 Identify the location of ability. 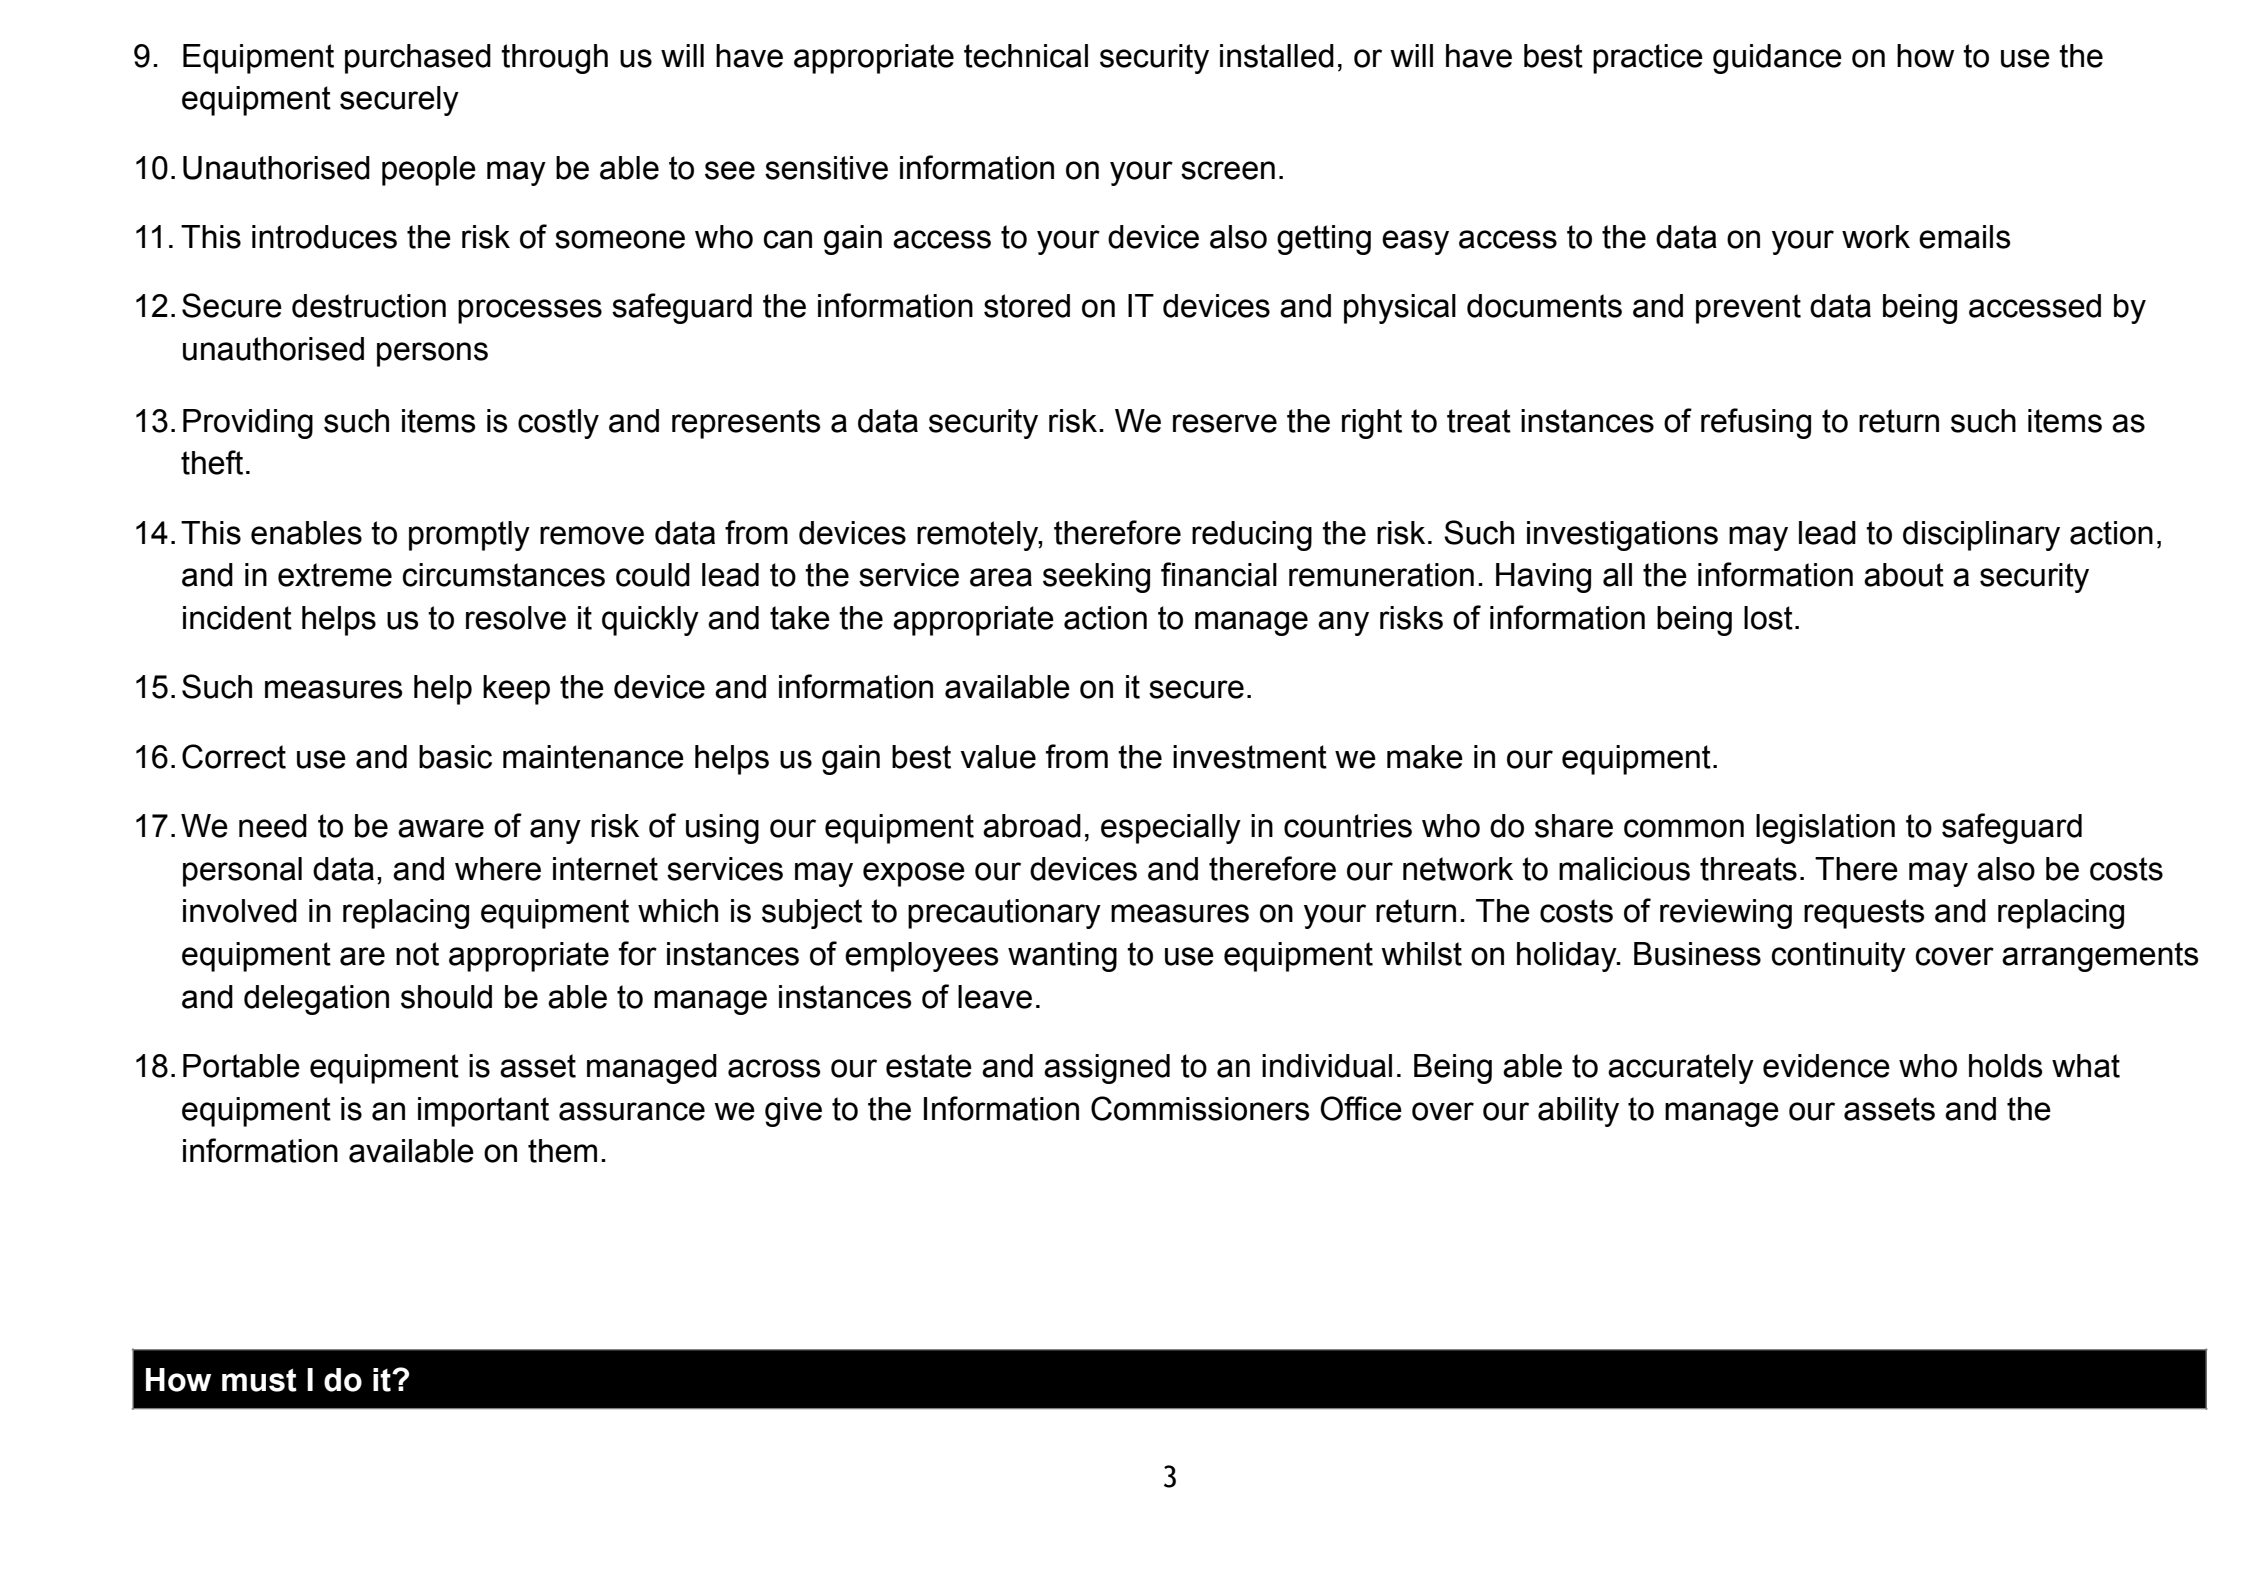
(1578, 1112).
